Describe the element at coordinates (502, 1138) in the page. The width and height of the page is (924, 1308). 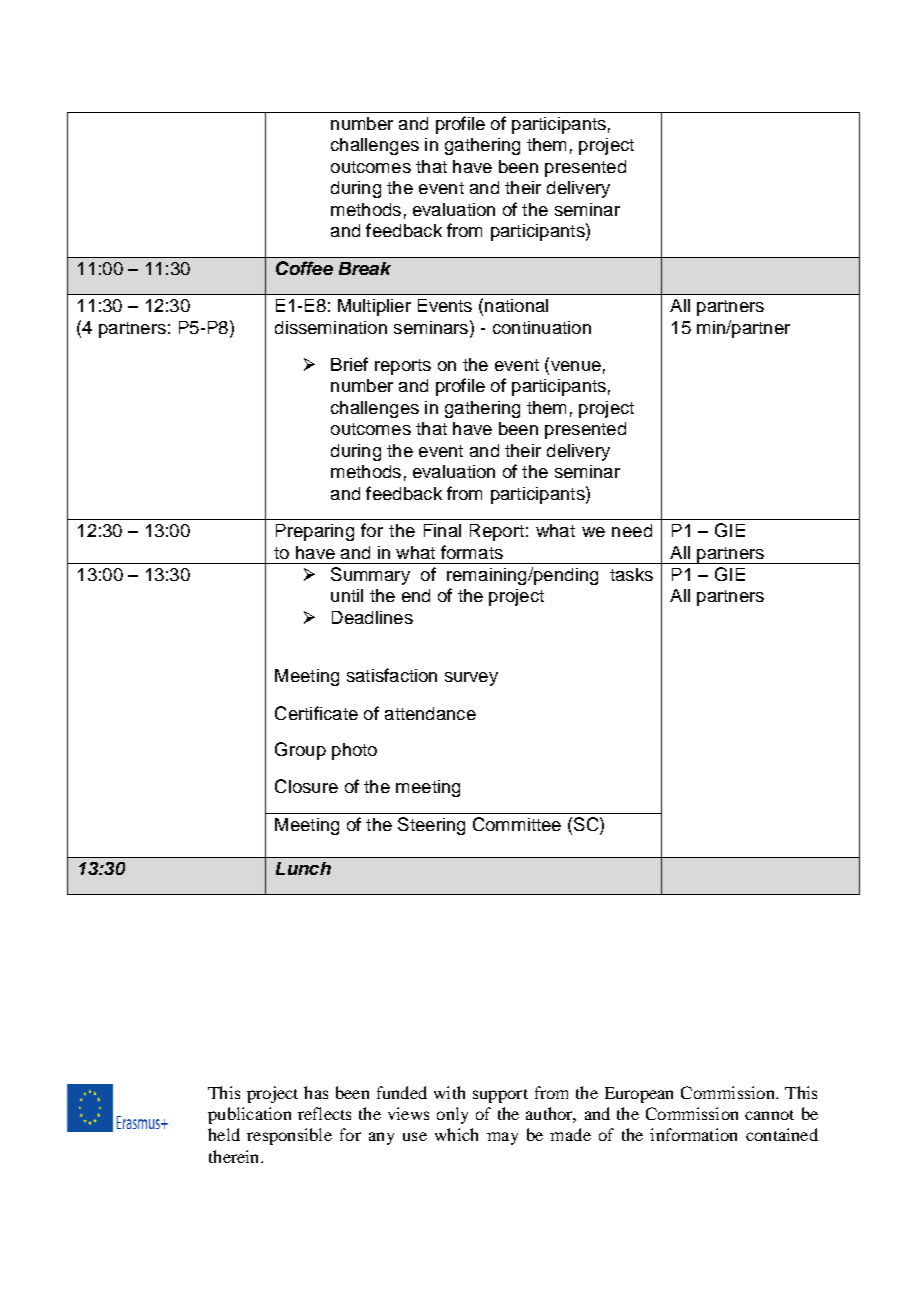
I see `may` at that location.
